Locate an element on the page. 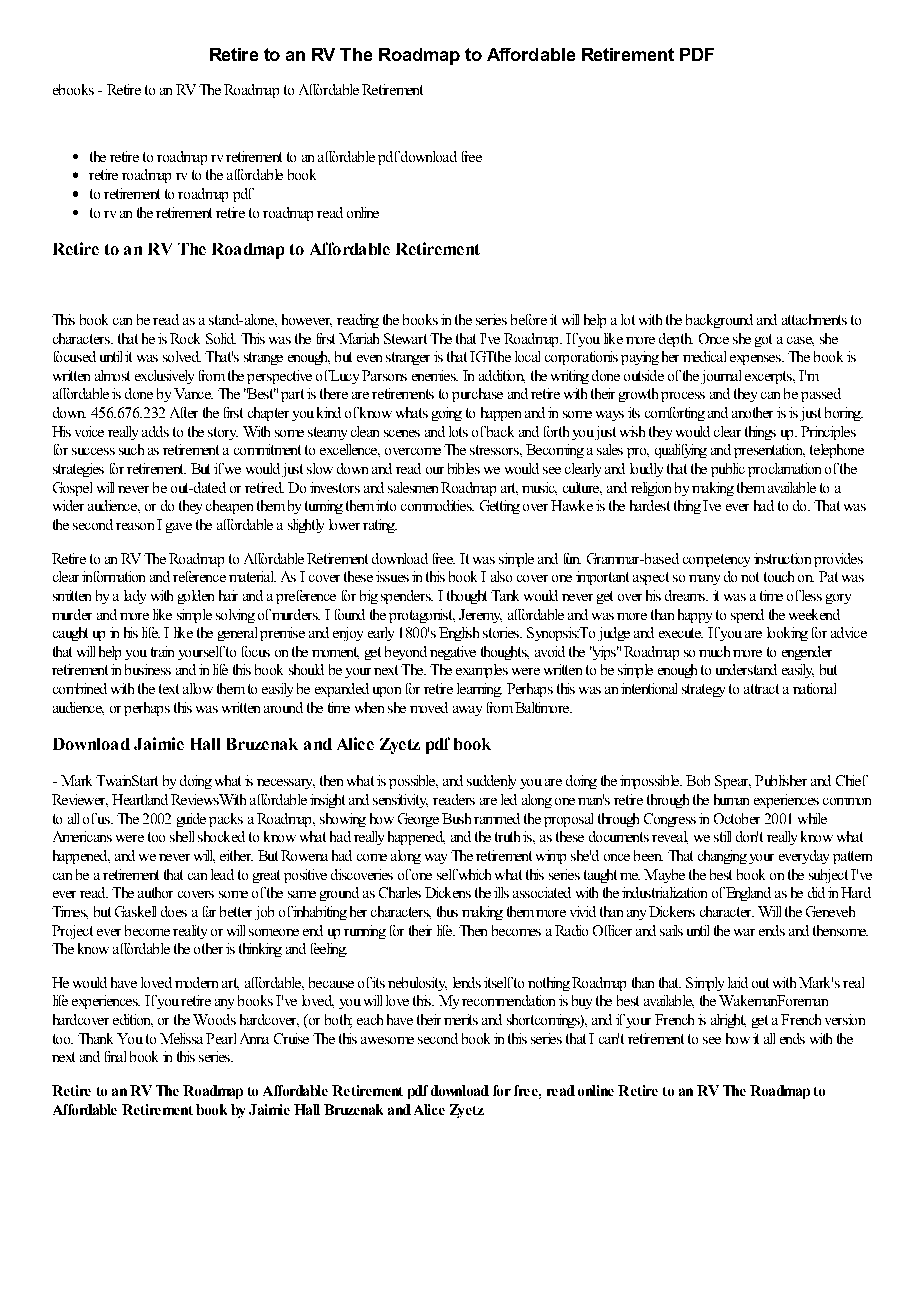 This image has height=1308, width=924. commodities is located at coordinates (437, 505).
